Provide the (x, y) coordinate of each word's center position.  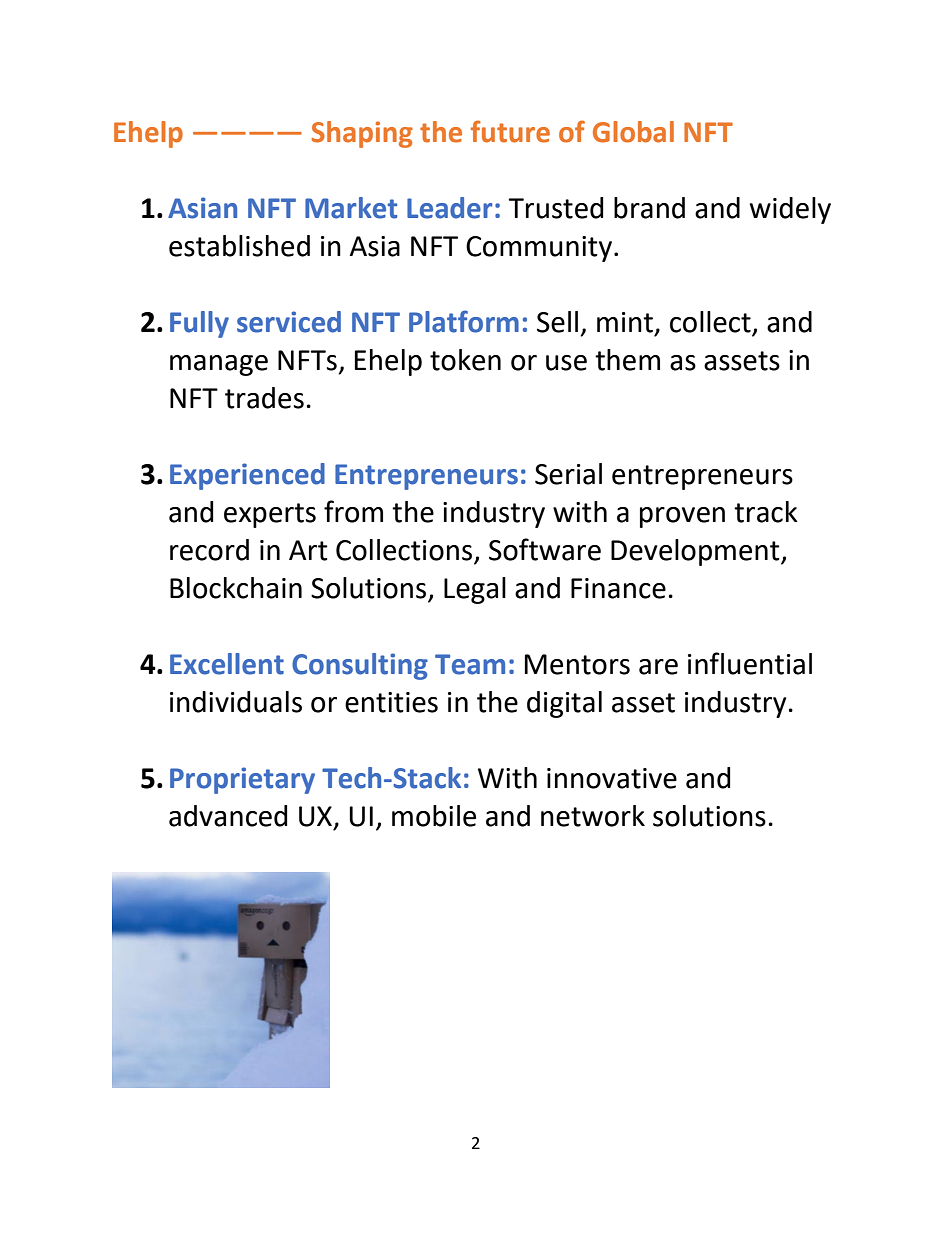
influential (750, 663)
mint (625, 322)
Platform (464, 321)
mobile (434, 816)
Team (470, 664)
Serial (568, 474)
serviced (289, 322)
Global (633, 132)
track (766, 512)
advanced (228, 816)
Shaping (362, 134)
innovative (612, 778)
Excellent (227, 664)
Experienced (247, 476)
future (510, 131)
